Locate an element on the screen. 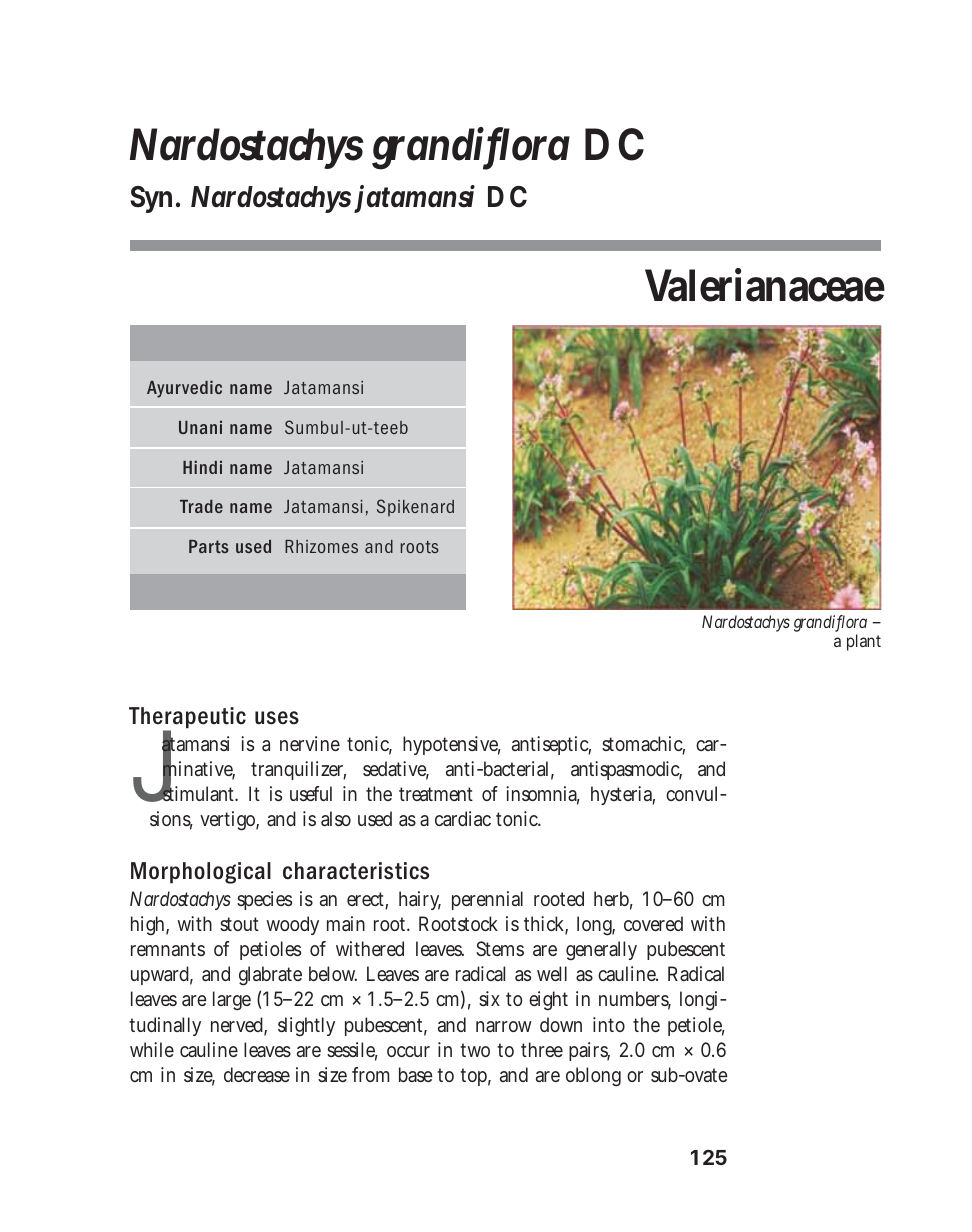  Rhizomes is located at coordinates (321, 546).
